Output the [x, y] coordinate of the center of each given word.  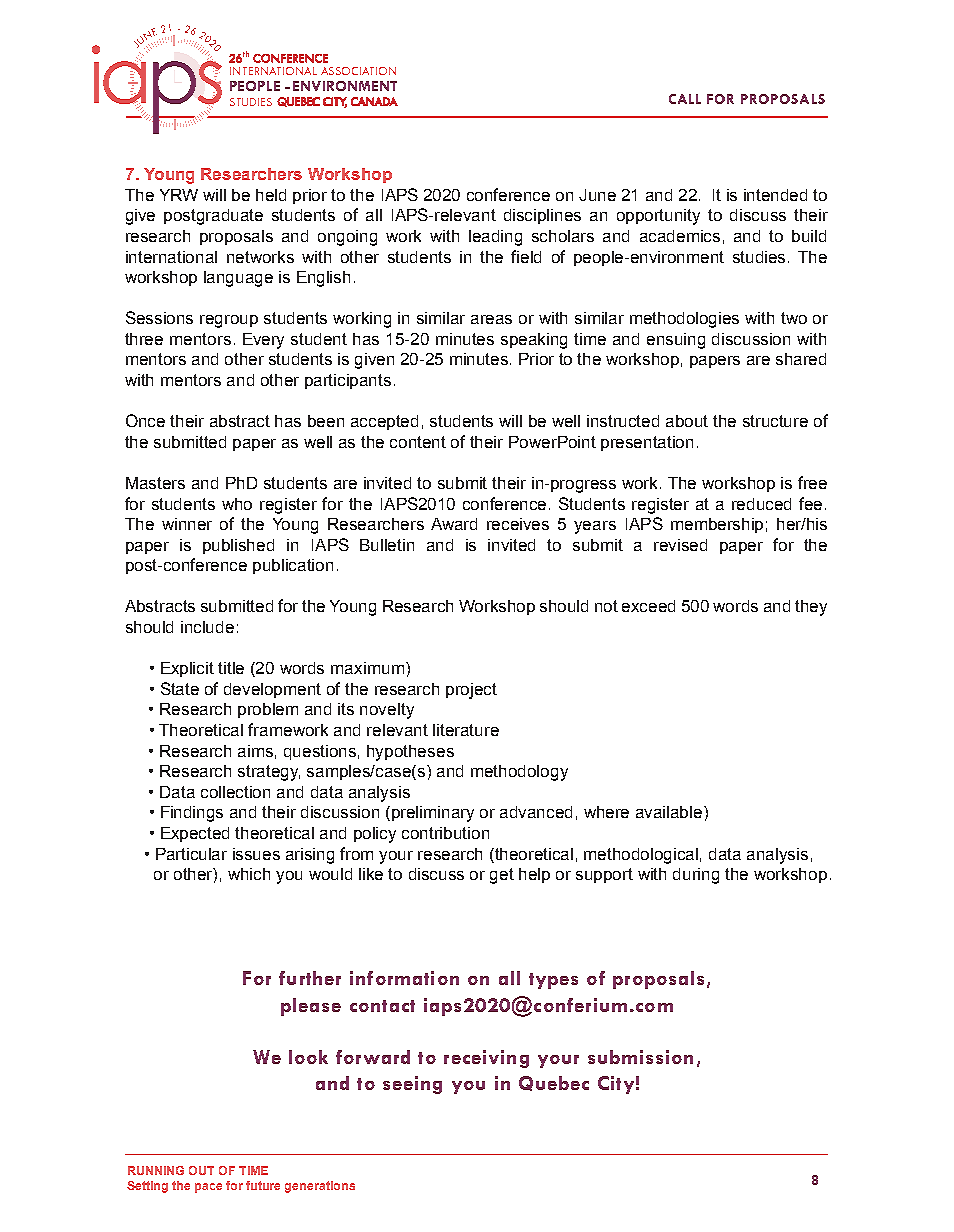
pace [208, 1188]
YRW [179, 195]
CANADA [374, 101]
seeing [412, 1085]
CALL [685, 99]
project [471, 691]
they [811, 608]
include [207, 627]
